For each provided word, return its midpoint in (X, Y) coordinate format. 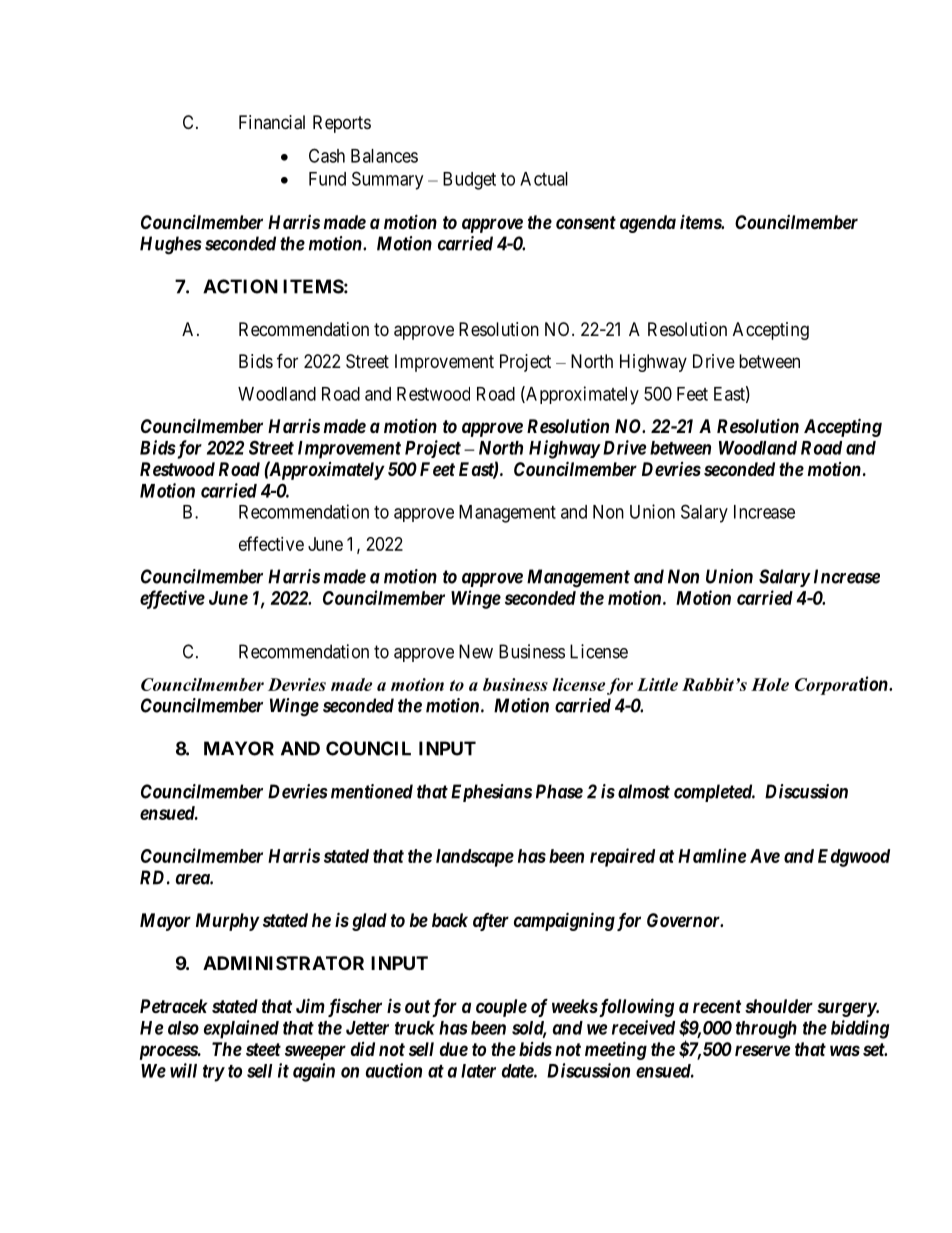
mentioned (372, 791)
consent (586, 222)
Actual (544, 179)
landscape (475, 858)
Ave (765, 856)
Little (657, 684)
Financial (272, 122)
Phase (559, 791)
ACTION (240, 286)
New (476, 651)
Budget (469, 181)
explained (241, 1029)
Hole (770, 684)
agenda (648, 224)
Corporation (842, 685)
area (193, 879)
